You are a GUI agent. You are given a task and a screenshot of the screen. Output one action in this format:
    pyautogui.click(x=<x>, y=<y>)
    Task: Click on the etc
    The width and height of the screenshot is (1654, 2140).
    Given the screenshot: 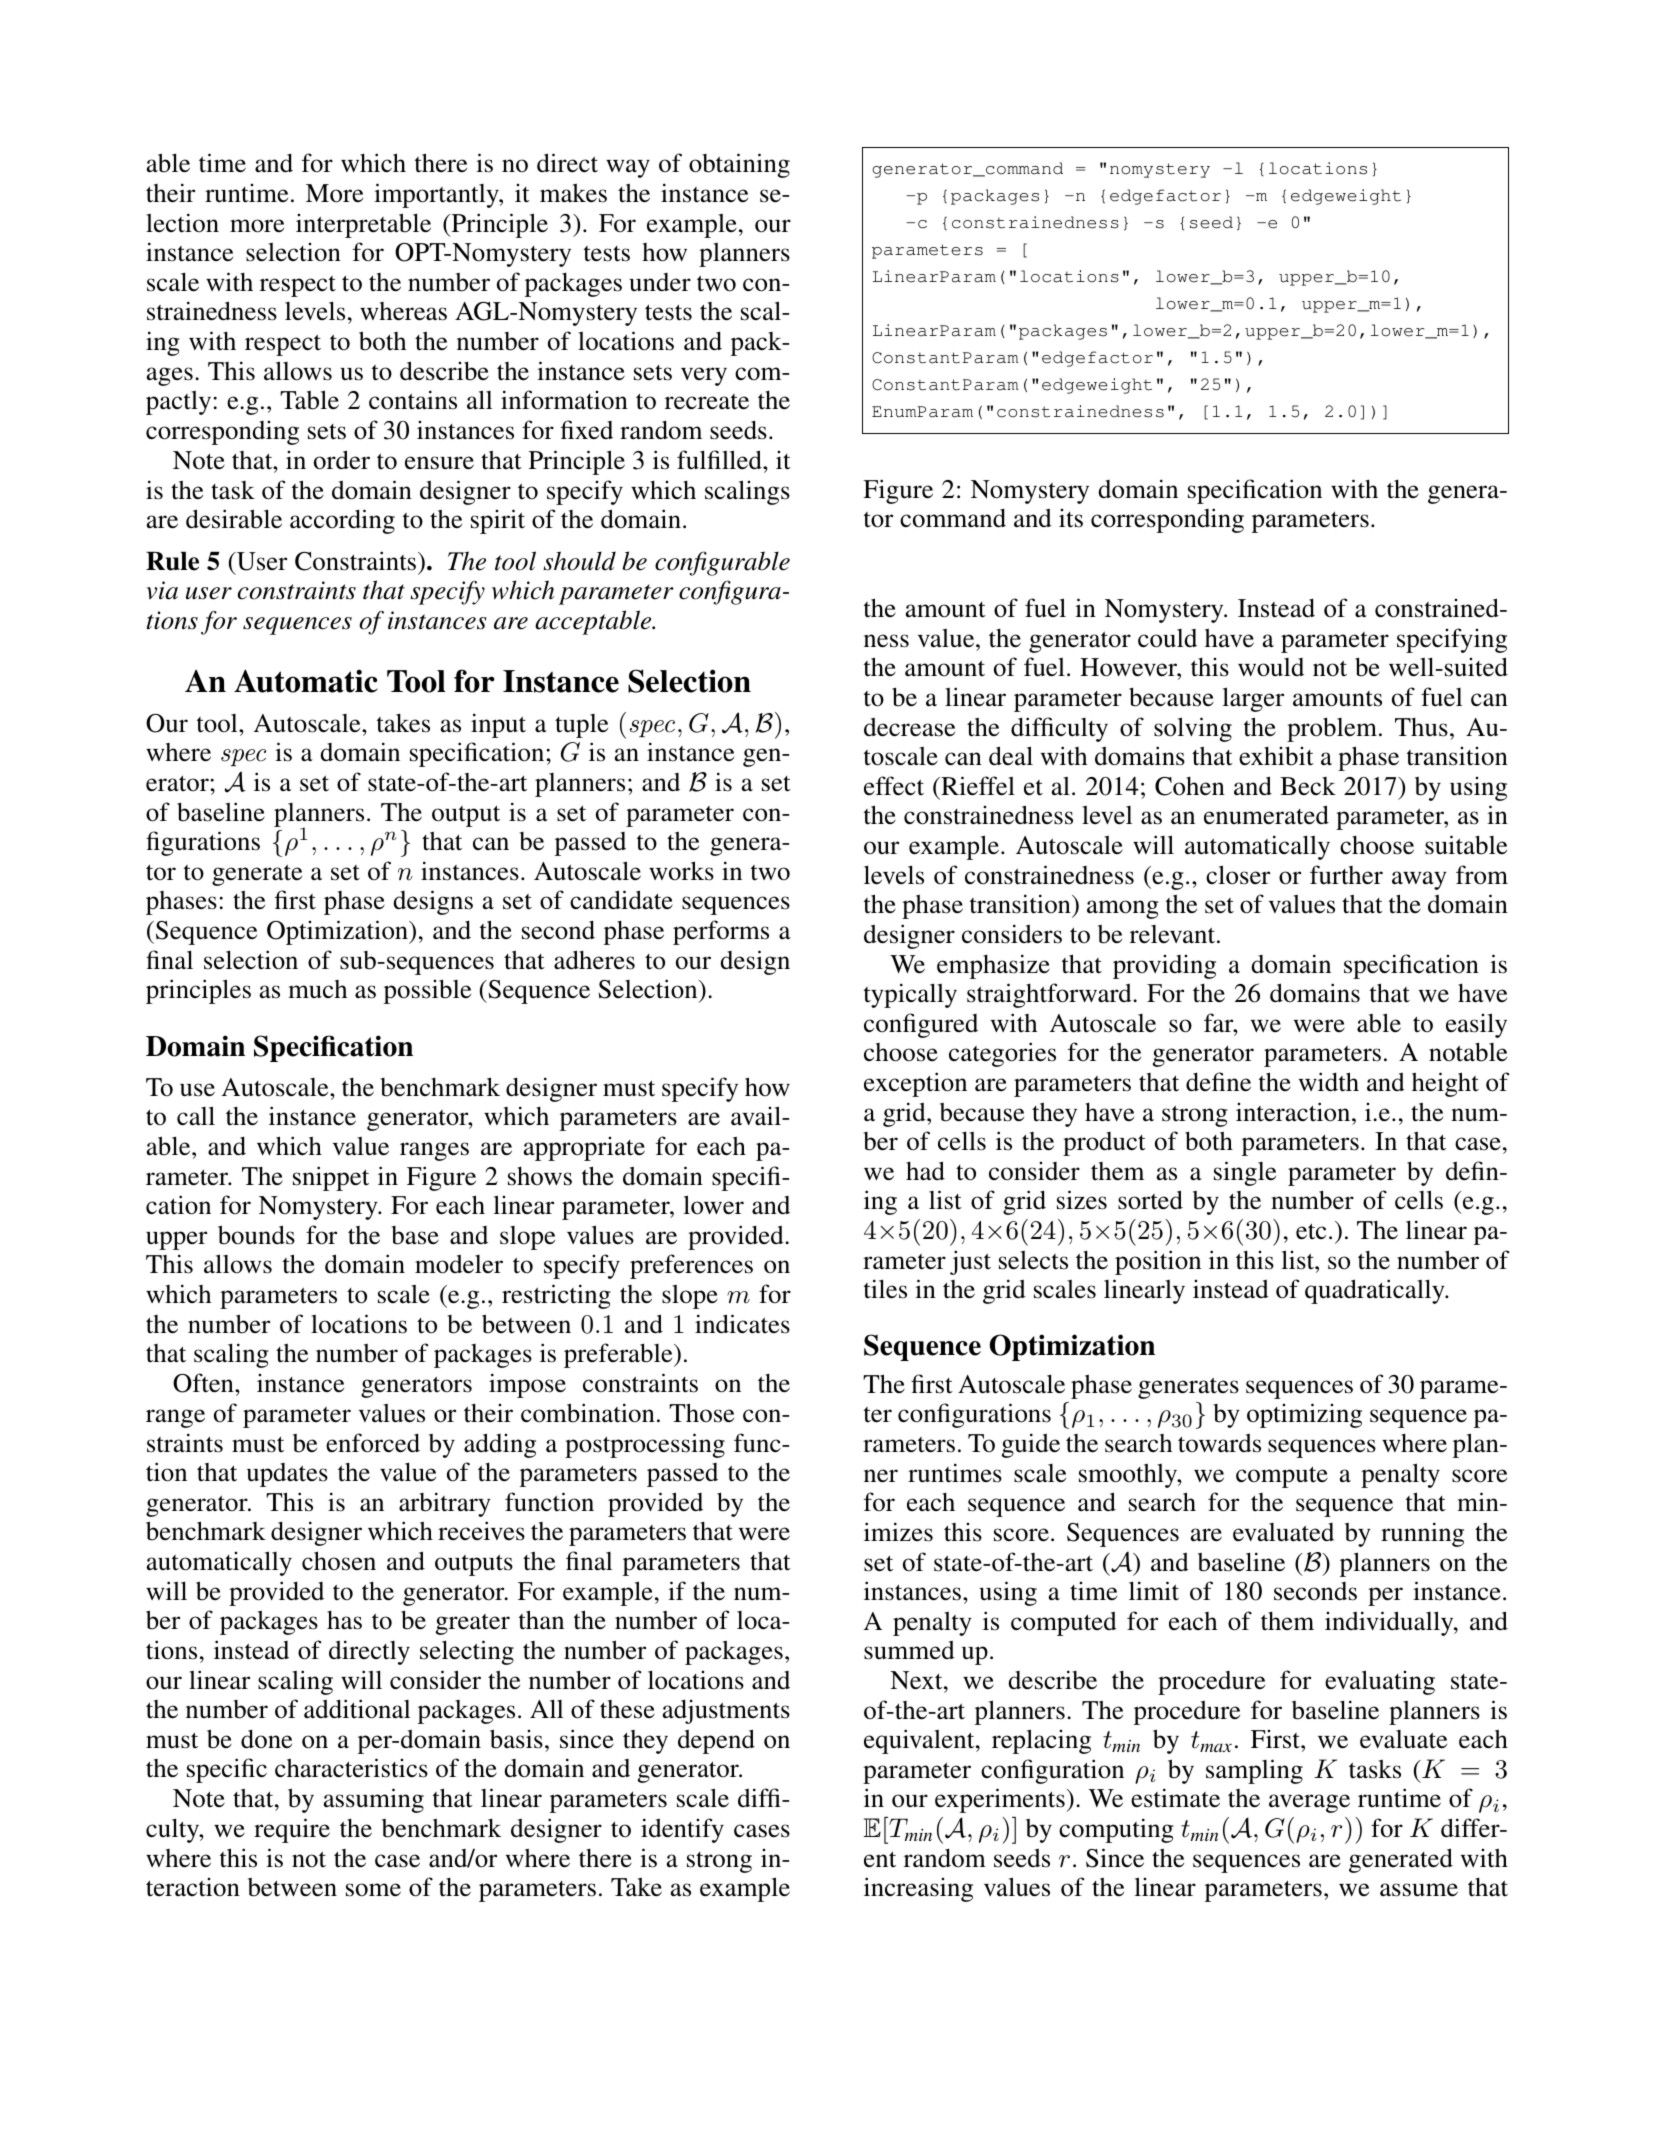 What is the action you would take?
    pyautogui.click(x=1311, y=1231)
